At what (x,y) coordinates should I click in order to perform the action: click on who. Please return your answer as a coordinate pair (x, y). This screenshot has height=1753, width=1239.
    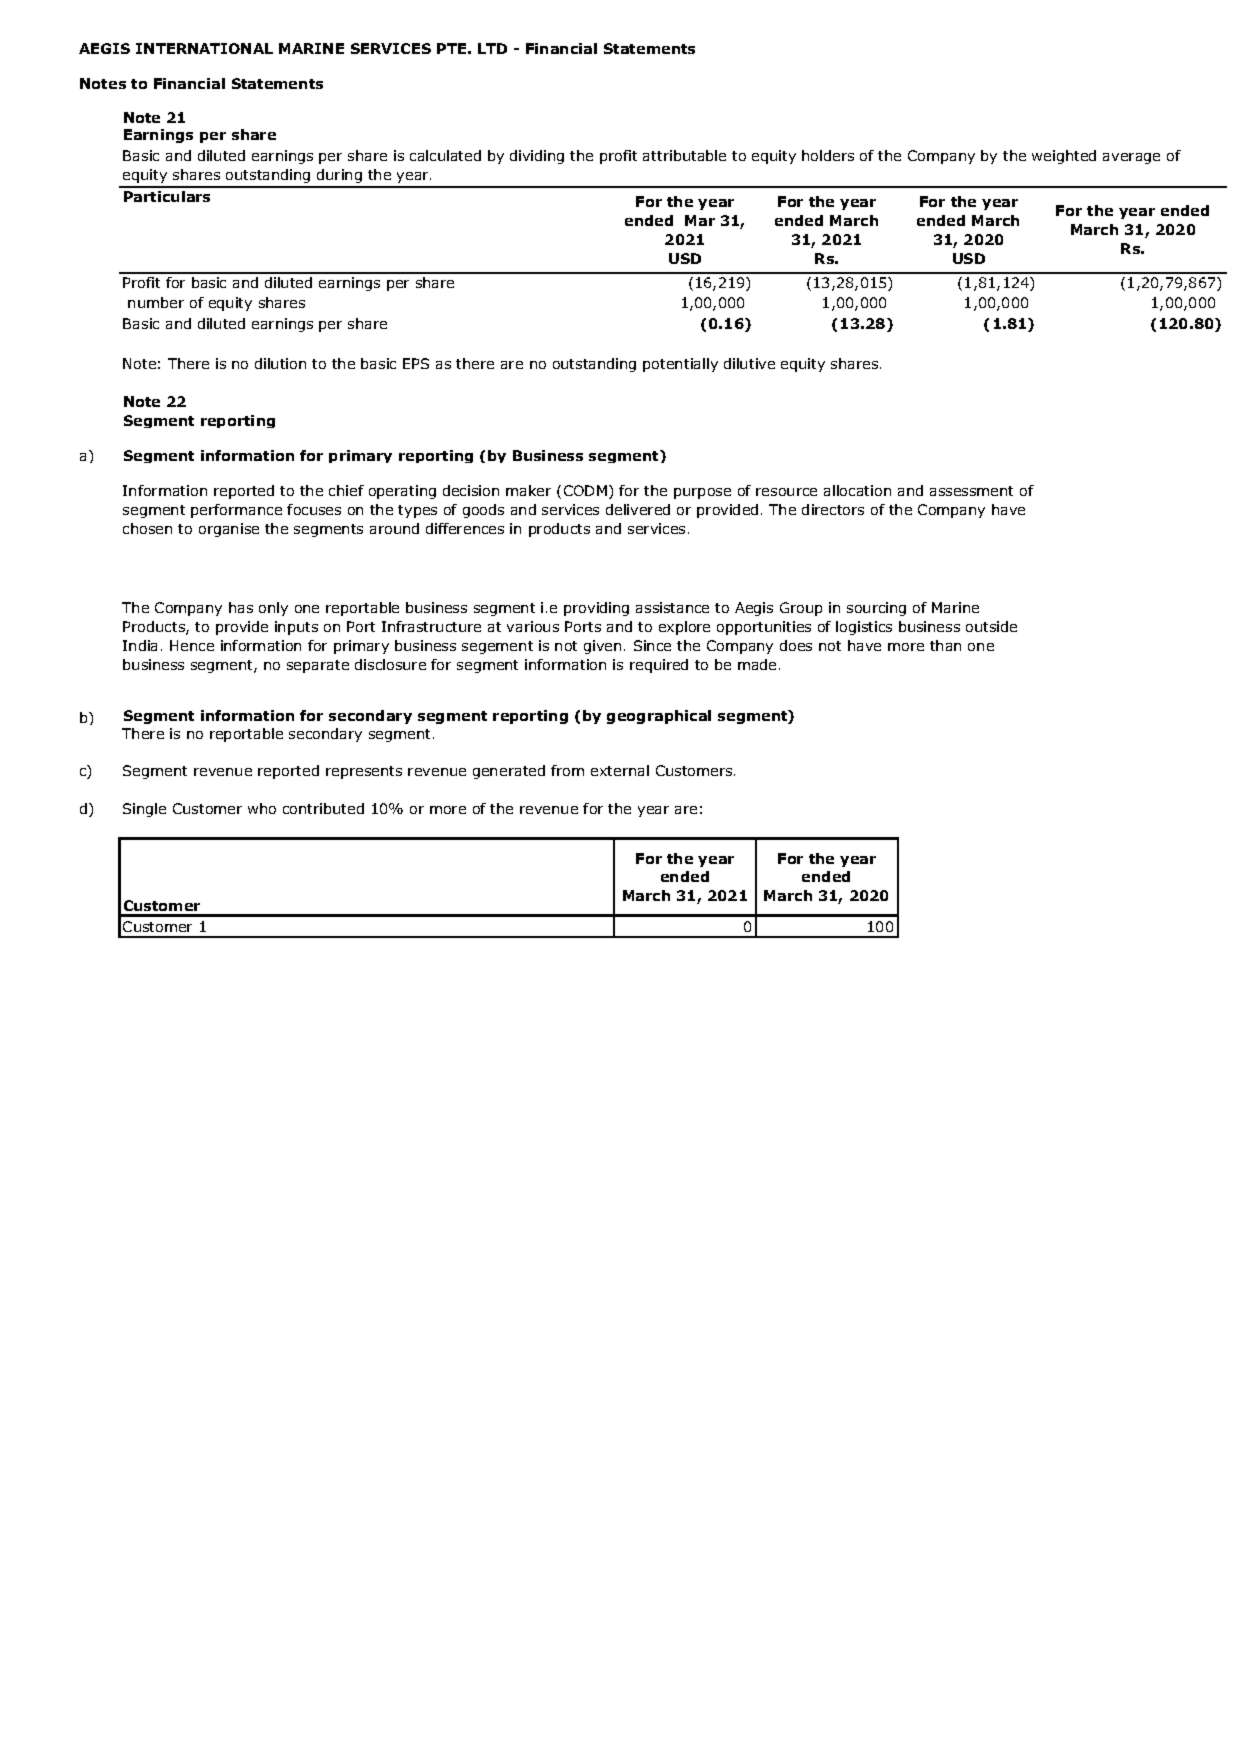
    Looking at the image, I should click on (262, 808).
